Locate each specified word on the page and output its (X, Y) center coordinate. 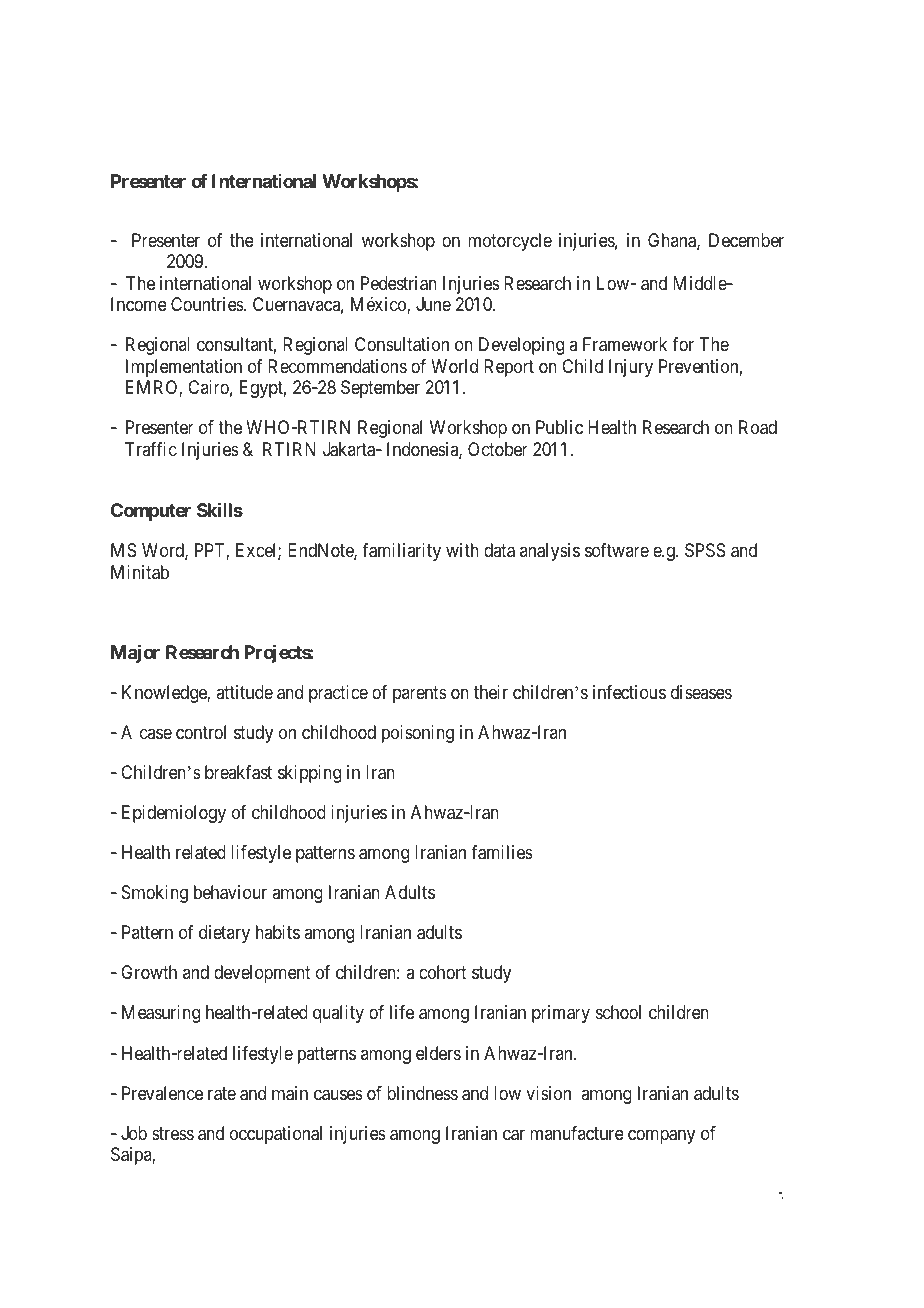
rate (222, 1094)
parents (420, 694)
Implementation (184, 368)
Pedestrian (399, 283)
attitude (244, 692)
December (746, 240)
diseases (701, 692)
